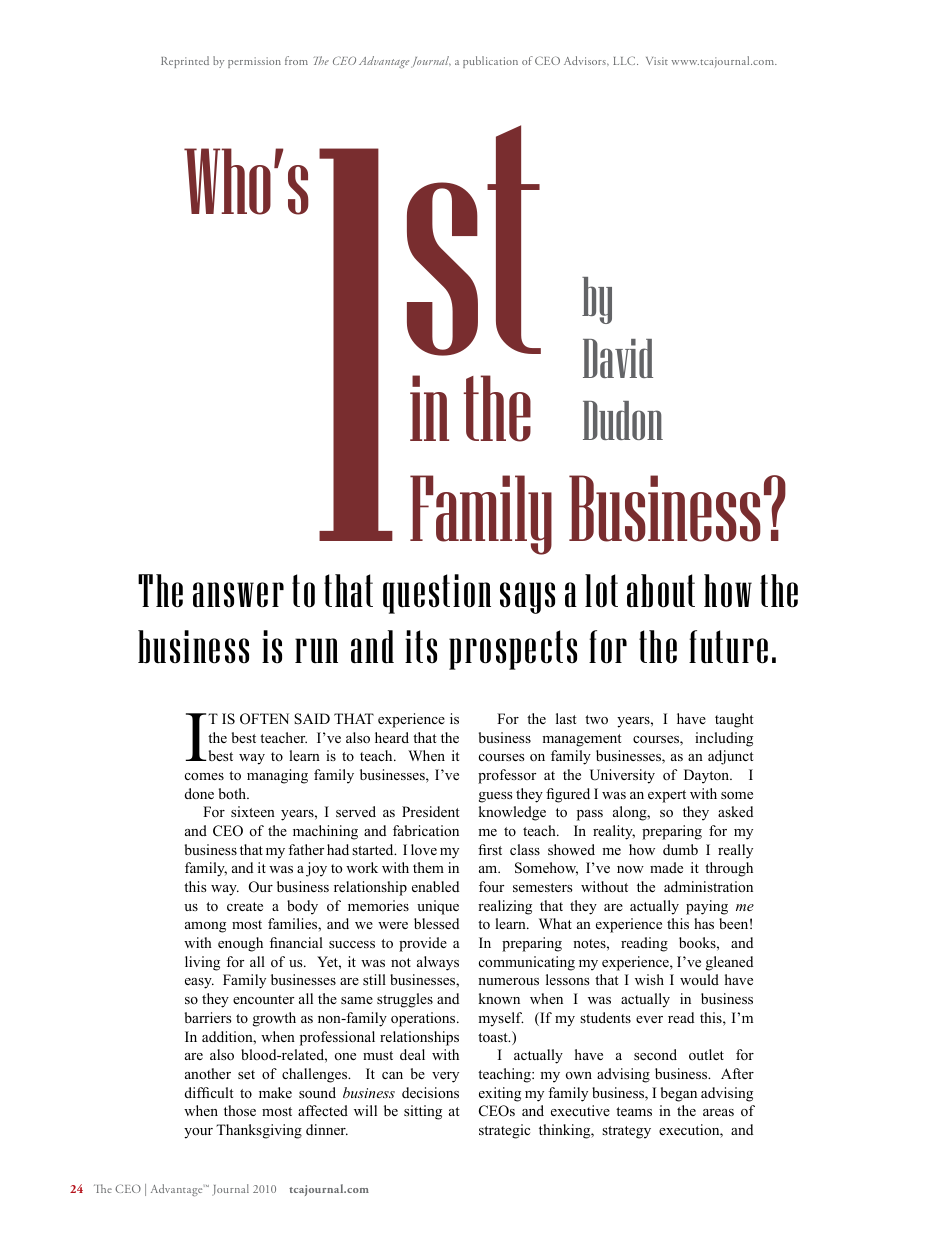 Image resolution: width=952 pixels, height=1233 pixels. Describe the element at coordinates (238, 595) in the document. I see `answer` at that location.
